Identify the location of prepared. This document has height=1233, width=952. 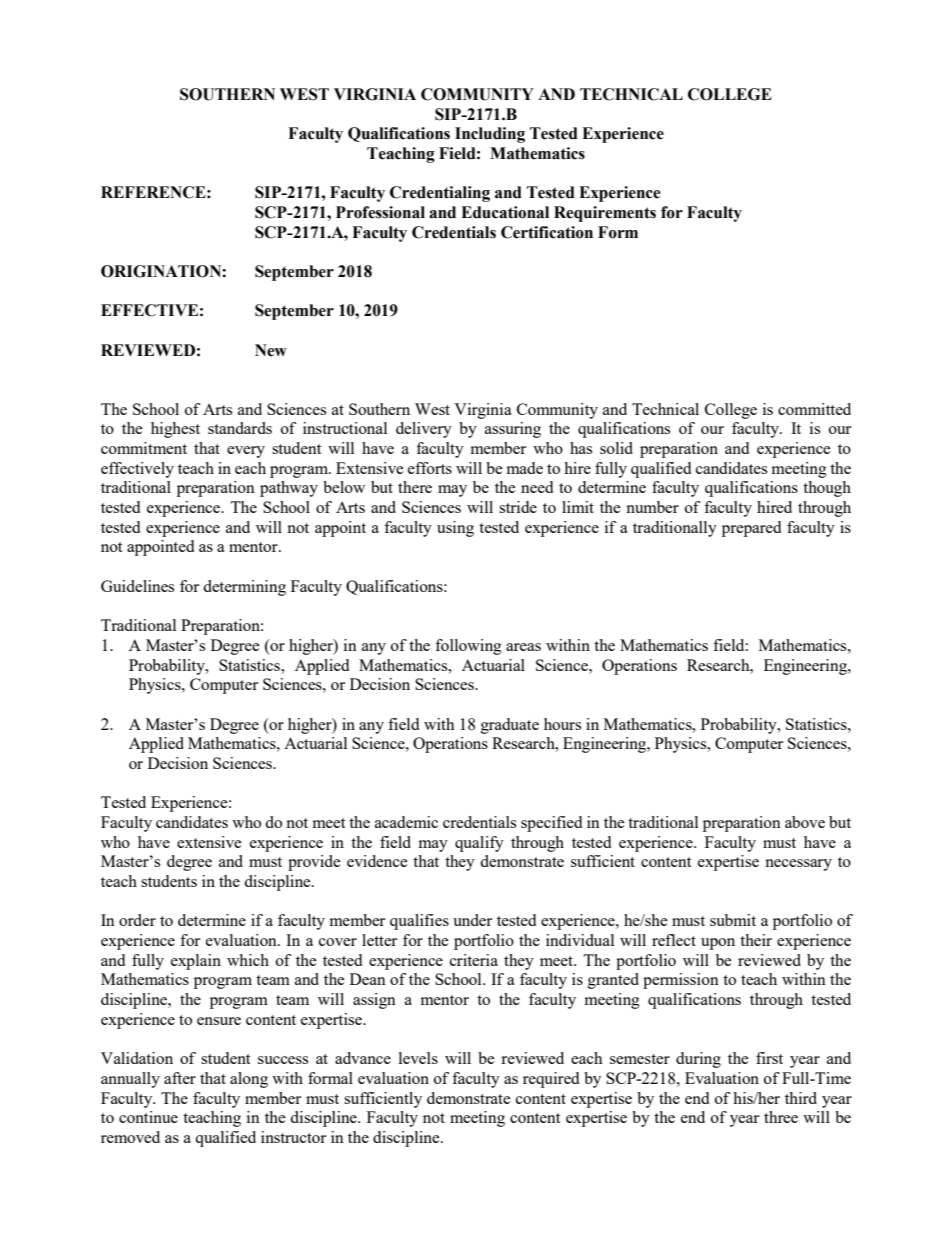
(751, 529).
